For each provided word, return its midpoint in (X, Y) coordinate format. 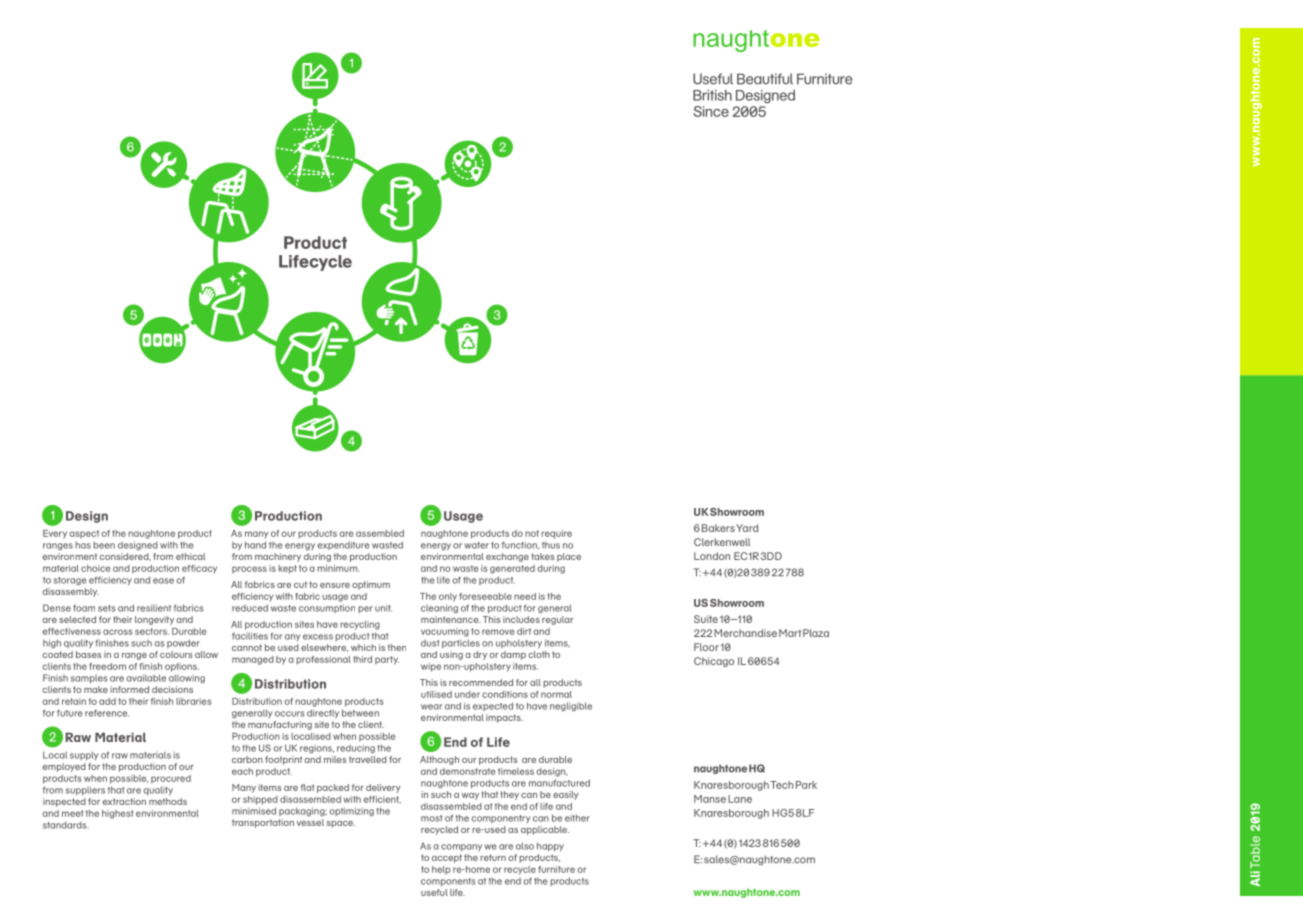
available (146, 678)
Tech (781, 785)
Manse (710, 799)
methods (168, 801)
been (104, 545)
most (432, 818)
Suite (706, 619)
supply (84, 756)
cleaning (439, 609)
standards (64, 825)
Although (439, 760)
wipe (431, 667)
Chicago (714, 662)
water (476, 545)
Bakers (718, 528)
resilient (154, 608)
